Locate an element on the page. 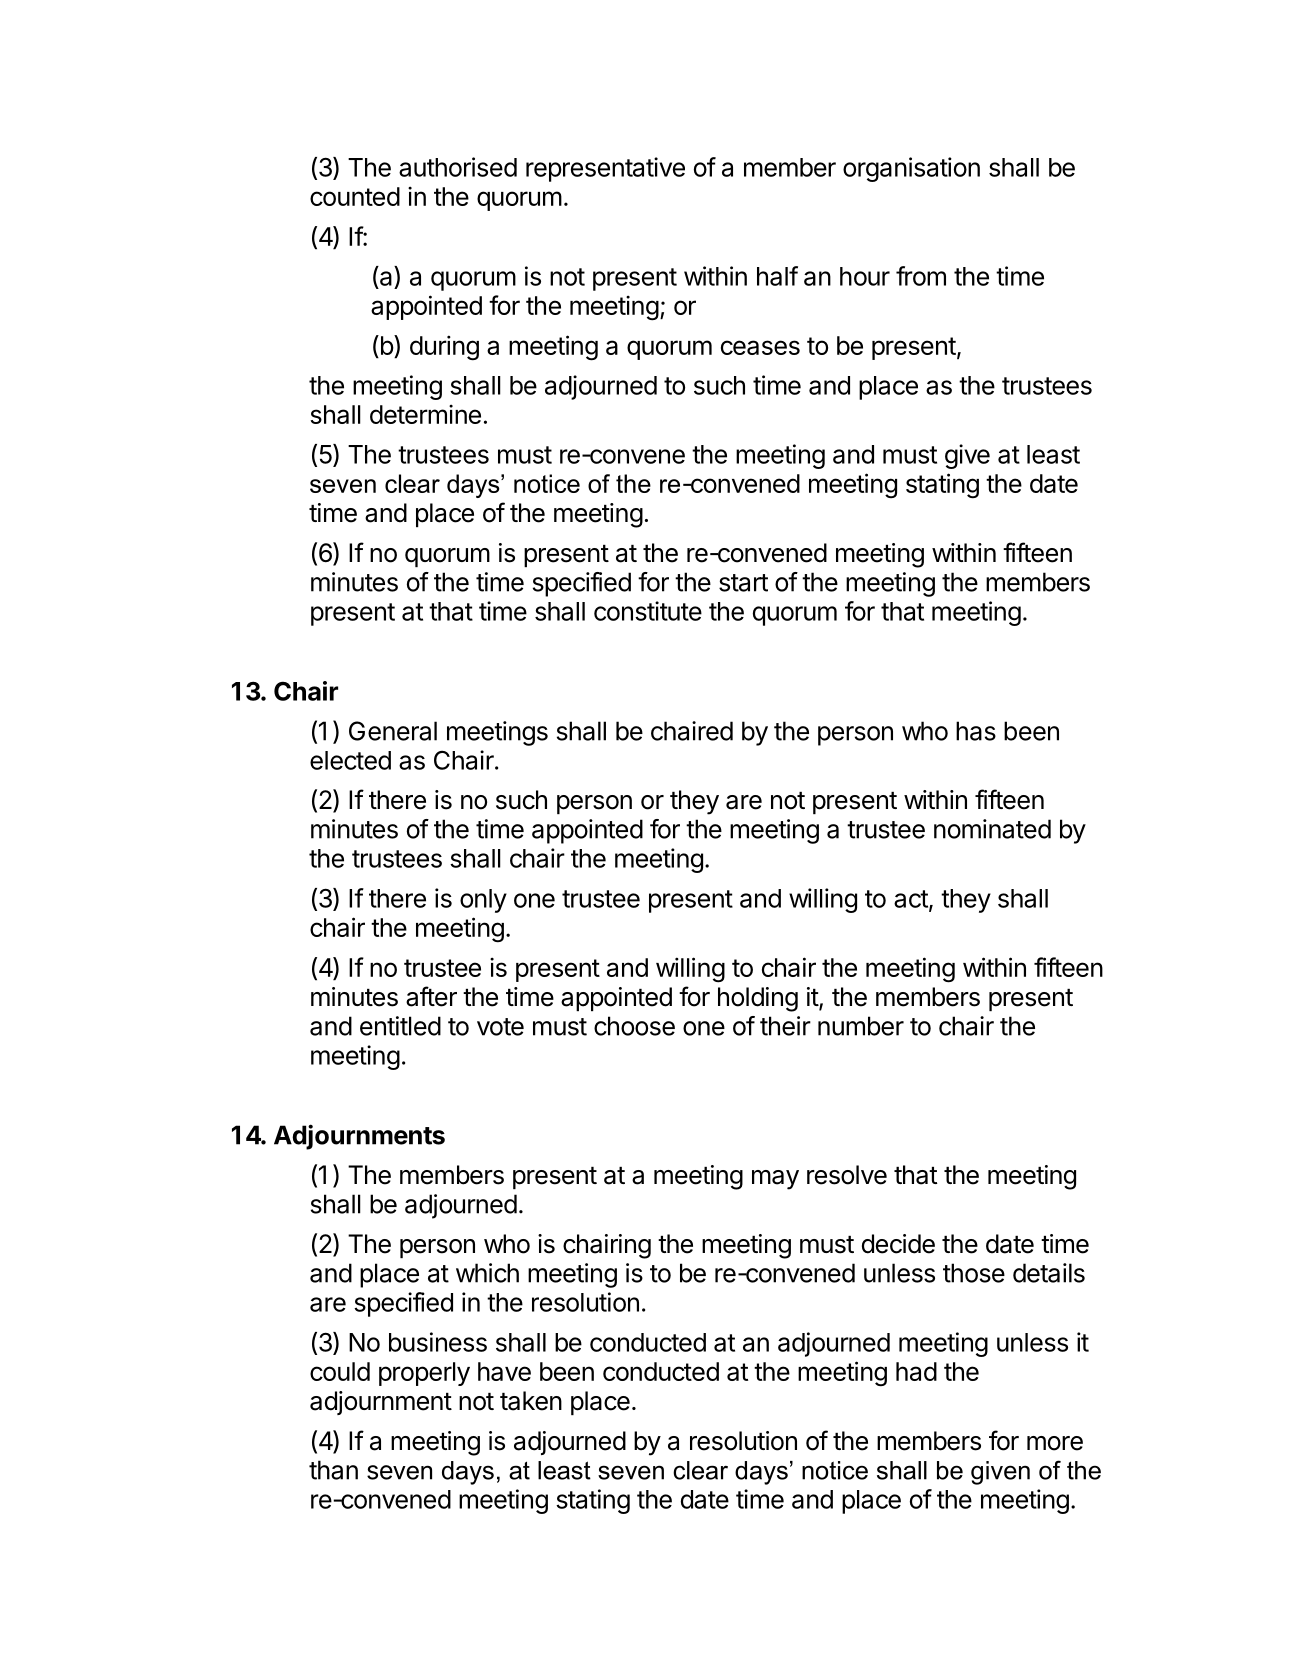  holding is located at coordinates (758, 999).
